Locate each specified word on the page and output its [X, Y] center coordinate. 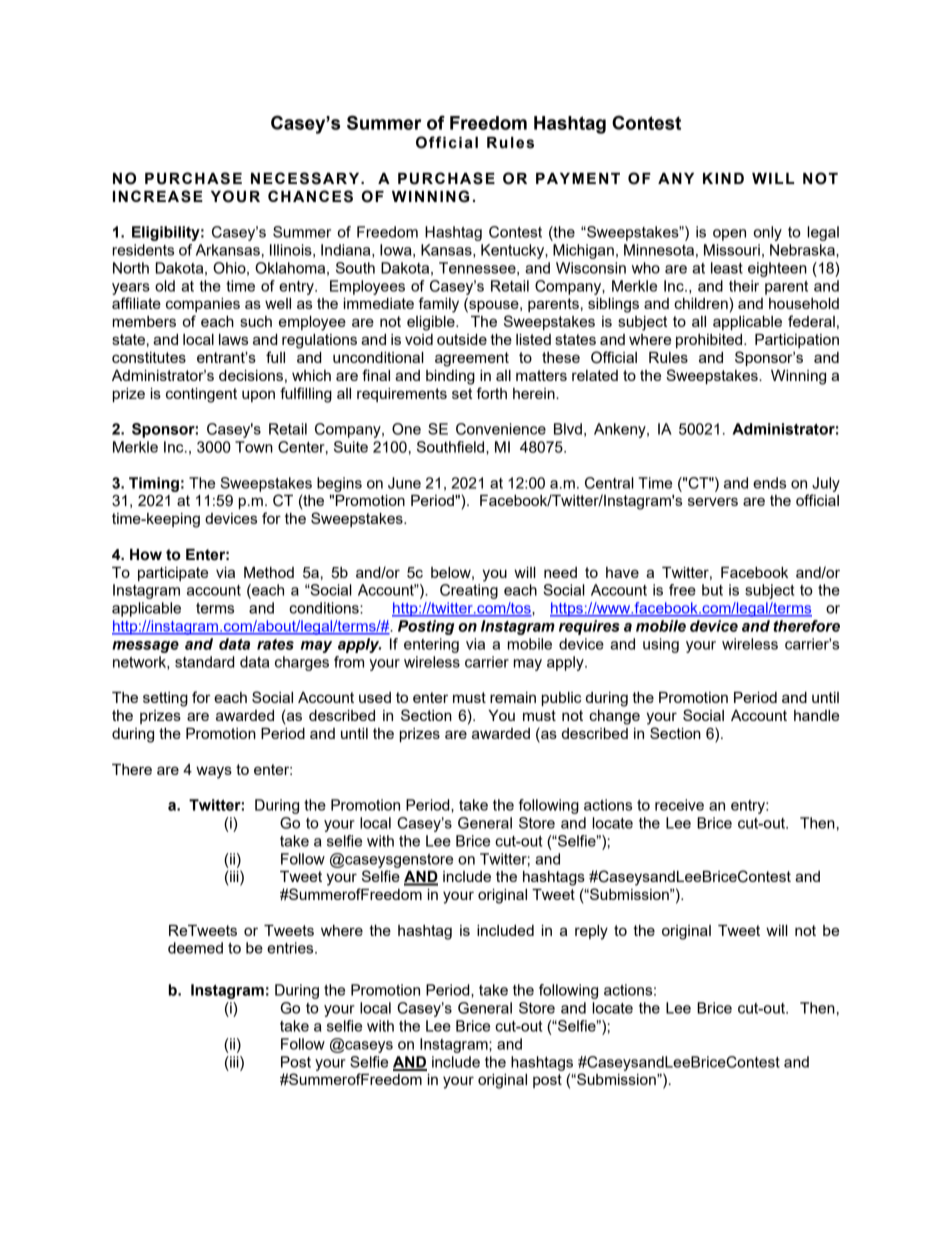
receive [679, 805]
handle [816, 715]
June [404, 483]
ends [769, 483]
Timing [154, 484]
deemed [195, 948]
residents [143, 250]
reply [591, 932]
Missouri [732, 250]
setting [165, 699]
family [439, 305]
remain [513, 697]
